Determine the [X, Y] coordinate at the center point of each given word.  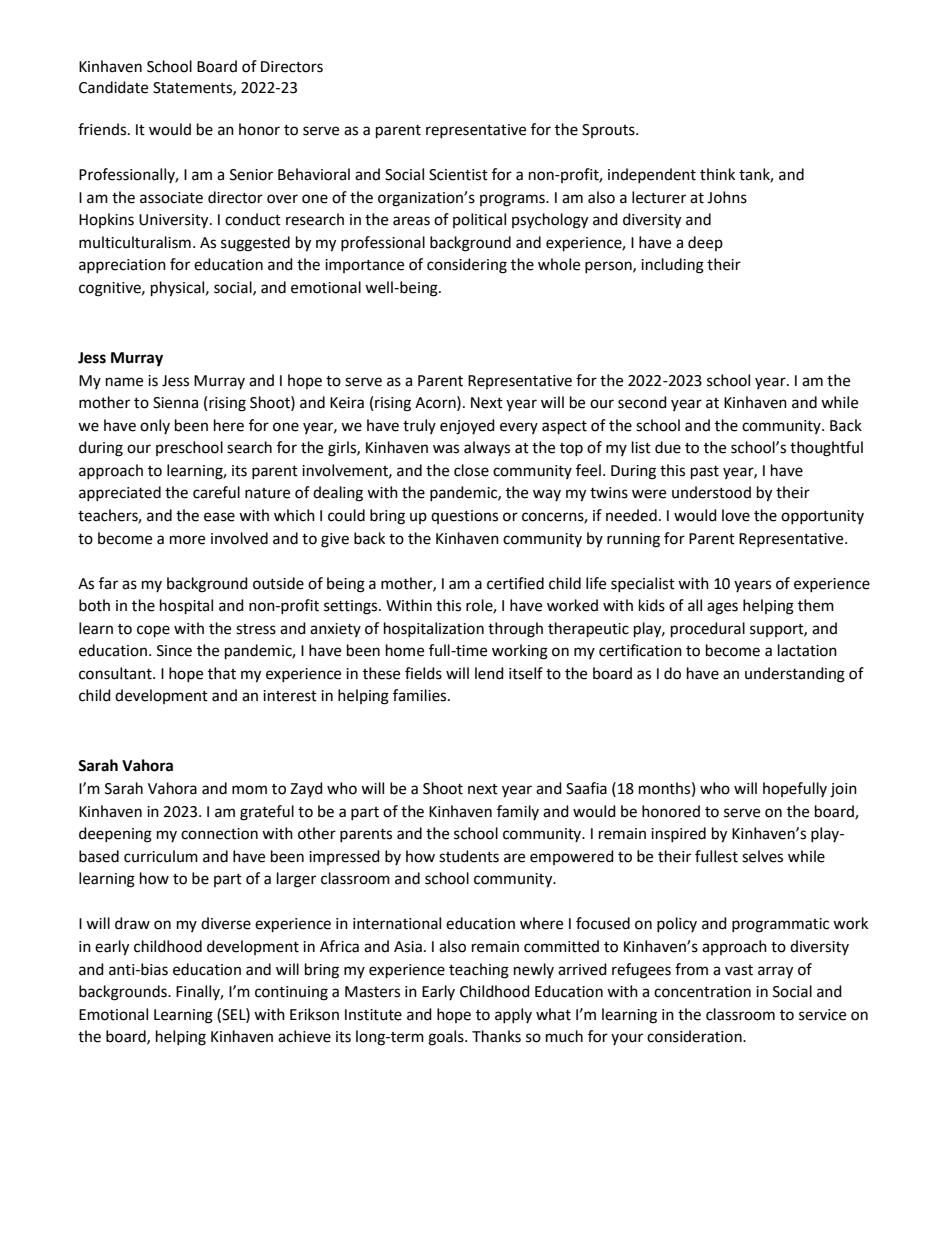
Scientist [458, 175]
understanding [795, 675]
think [717, 174]
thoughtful [826, 449]
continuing [291, 993]
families [421, 695]
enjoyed [467, 427]
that [222, 673]
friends [103, 129]
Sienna [175, 403]
